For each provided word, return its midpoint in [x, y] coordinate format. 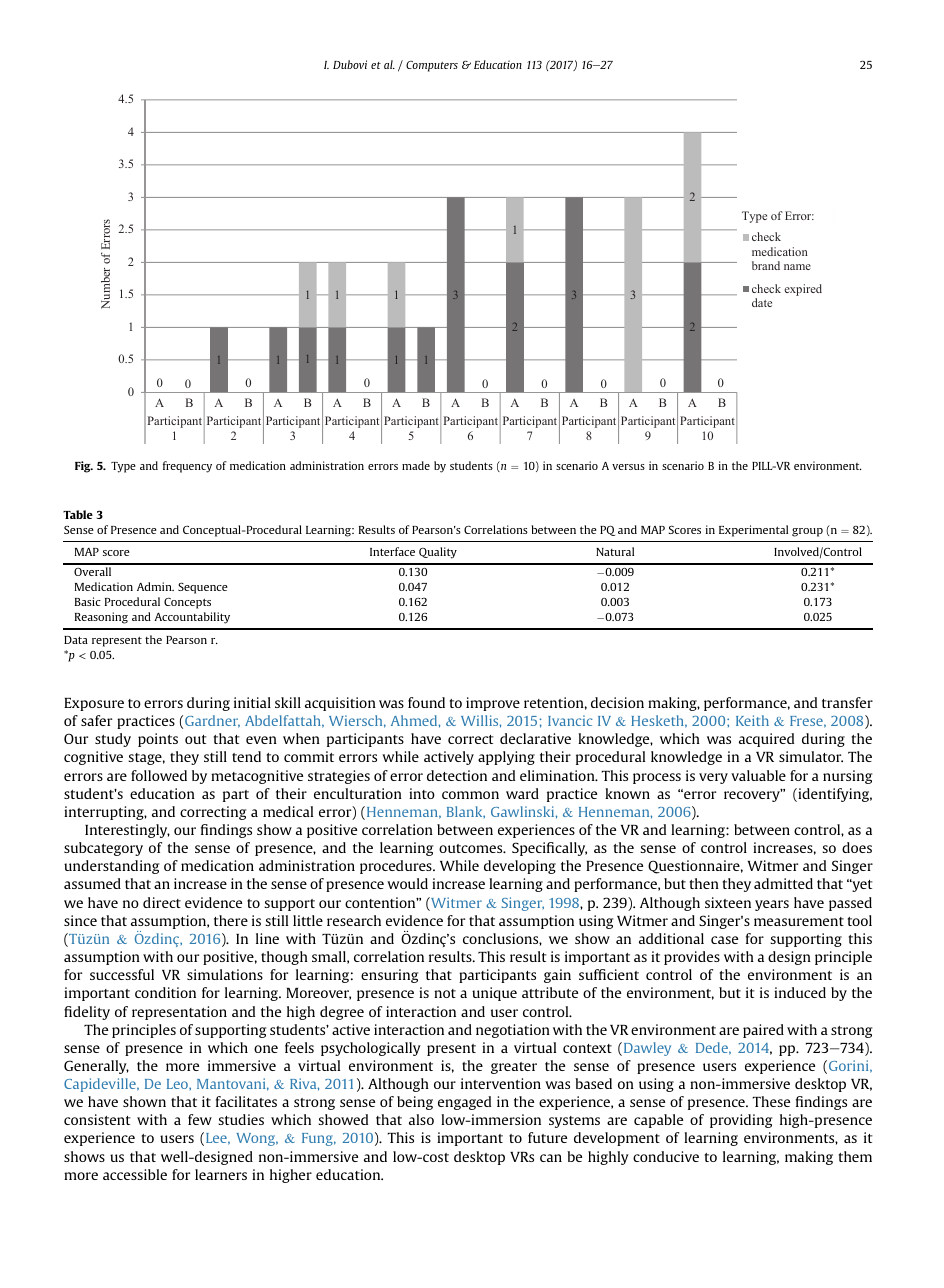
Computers [432, 66]
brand [766, 265]
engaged [464, 1103]
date [762, 302]
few [200, 1119]
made [416, 465]
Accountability [192, 618]
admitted [783, 883]
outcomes [472, 848]
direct [162, 902]
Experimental [753, 531]
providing [741, 1121]
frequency [187, 467]
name [797, 267]
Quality [438, 553]
